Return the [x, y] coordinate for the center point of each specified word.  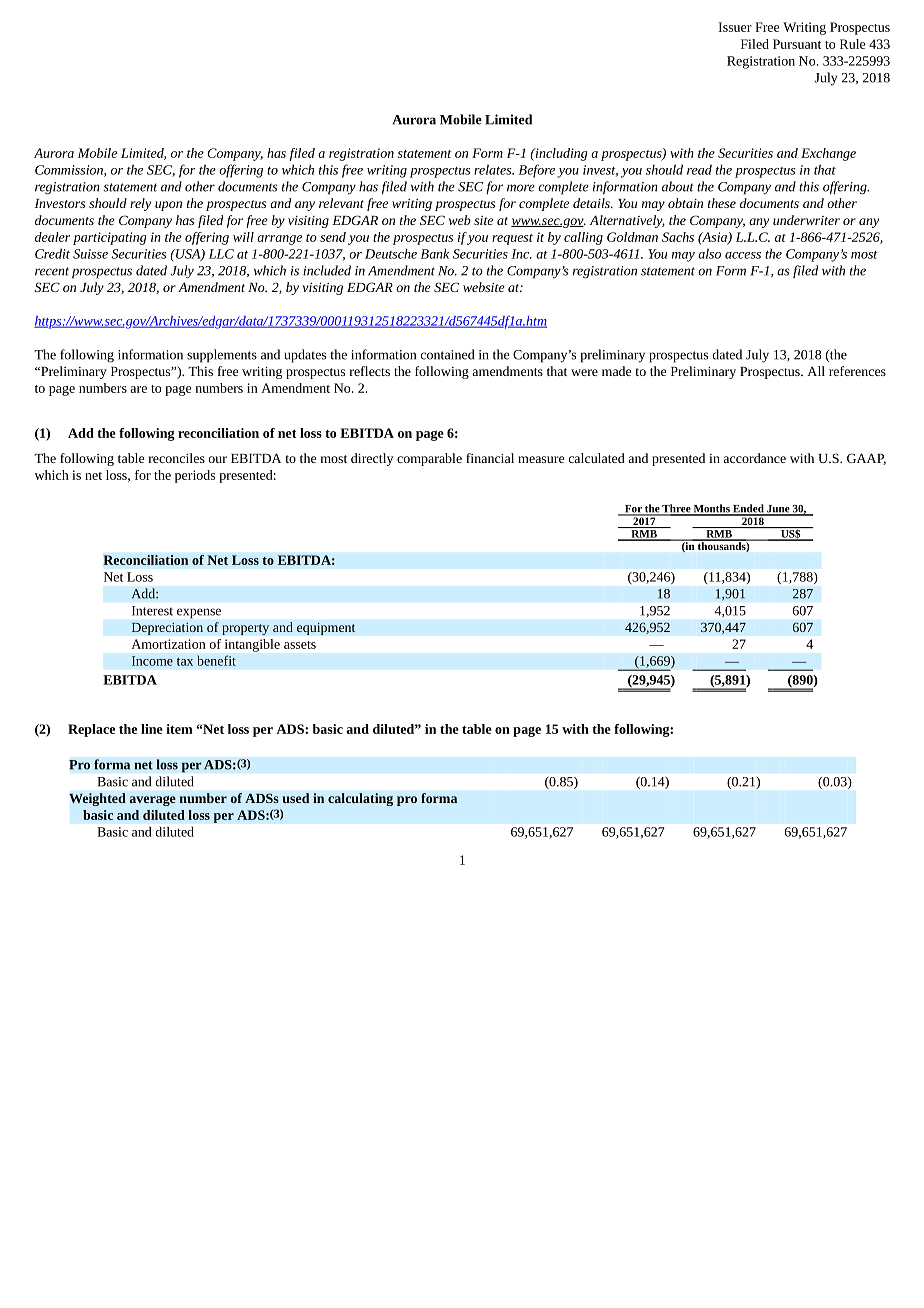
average [152, 801]
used [295, 798]
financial [490, 458]
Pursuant [797, 44]
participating [109, 238]
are [138, 389]
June [778, 510]
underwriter [806, 220]
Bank [435, 253]
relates [494, 169]
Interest [152, 611]
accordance [754, 458]
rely [140, 204]
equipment [326, 628]
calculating [360, 799]
